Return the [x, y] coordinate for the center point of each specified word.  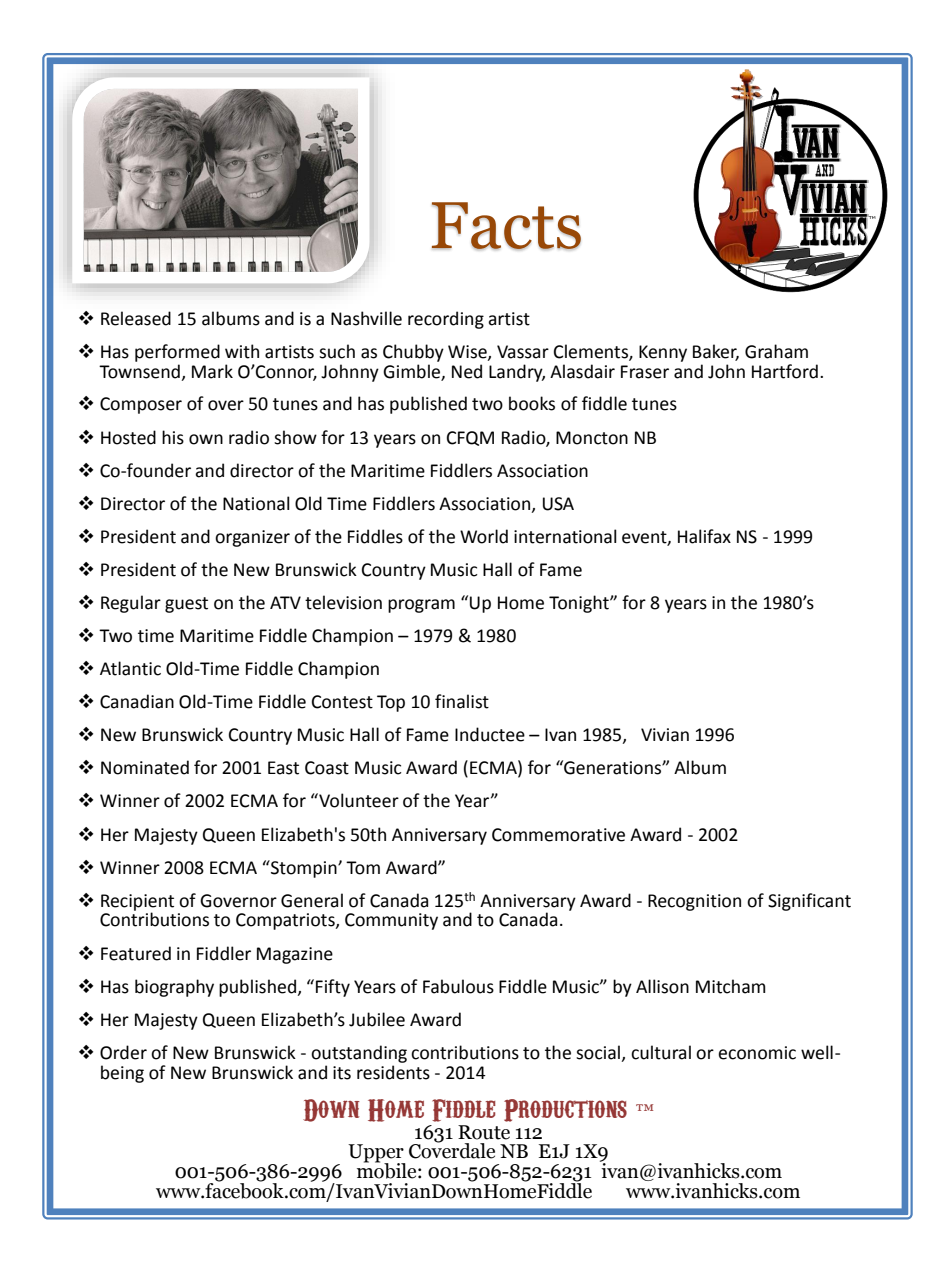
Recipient [137, 903]
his [173, 437]
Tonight [580, 604]
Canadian [137, 701]
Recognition [694, 902]
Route [484, 1132]
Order [123, 1052]
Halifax [704, 536]
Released [136, 318]
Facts [506, 226]
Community [391, 921]
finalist [462, 701]
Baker [716, 352]
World [484, 536]
